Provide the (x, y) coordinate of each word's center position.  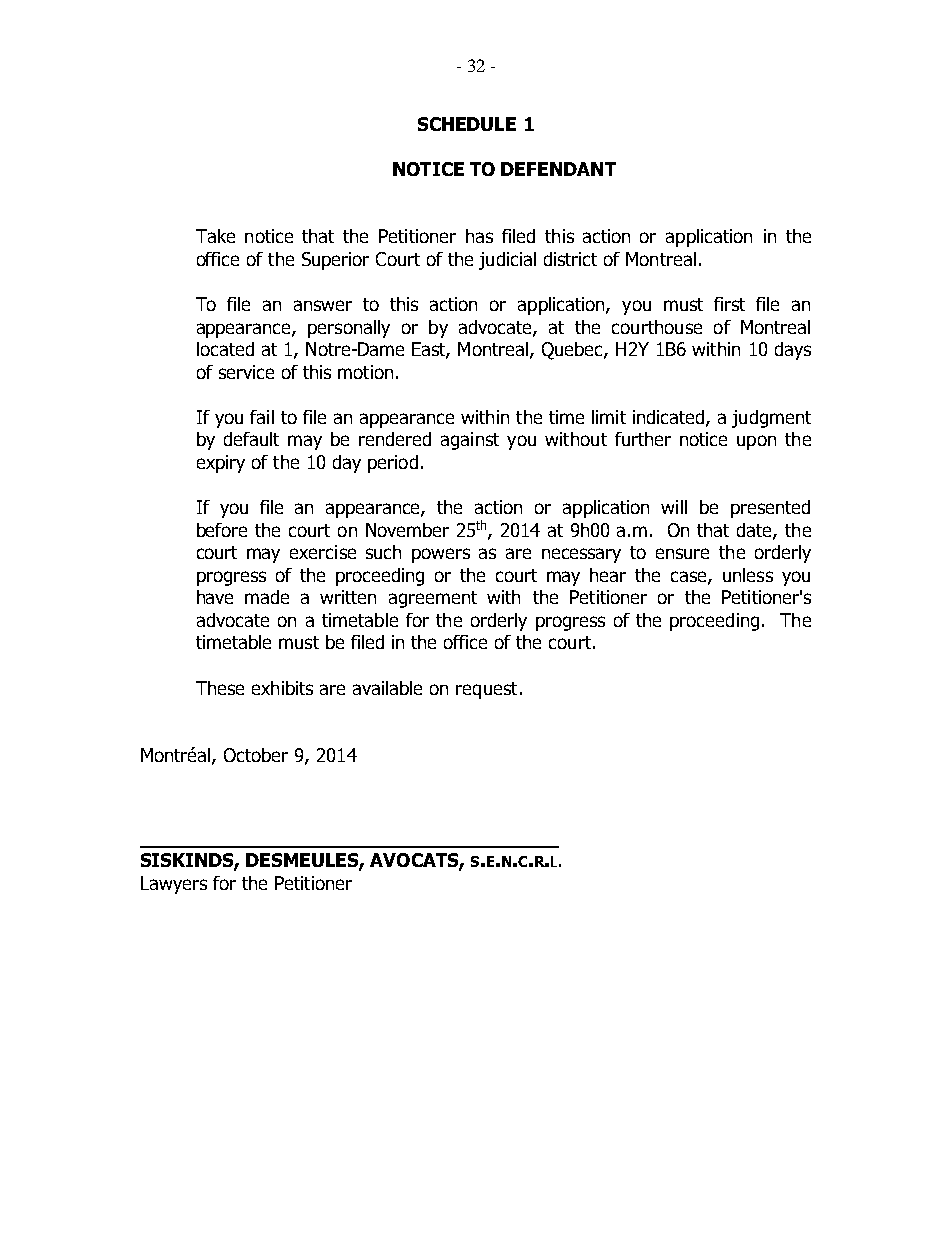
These (220, 688)
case (690, 577)
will (674, 507)
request (486, 690)
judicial (507, 261)
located (225, 349)
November (407, 530)
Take (215, 236)
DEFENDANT (558, 169)
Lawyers (174, 885)
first (729, 304)
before (222, 530)
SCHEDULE (467, 124)
